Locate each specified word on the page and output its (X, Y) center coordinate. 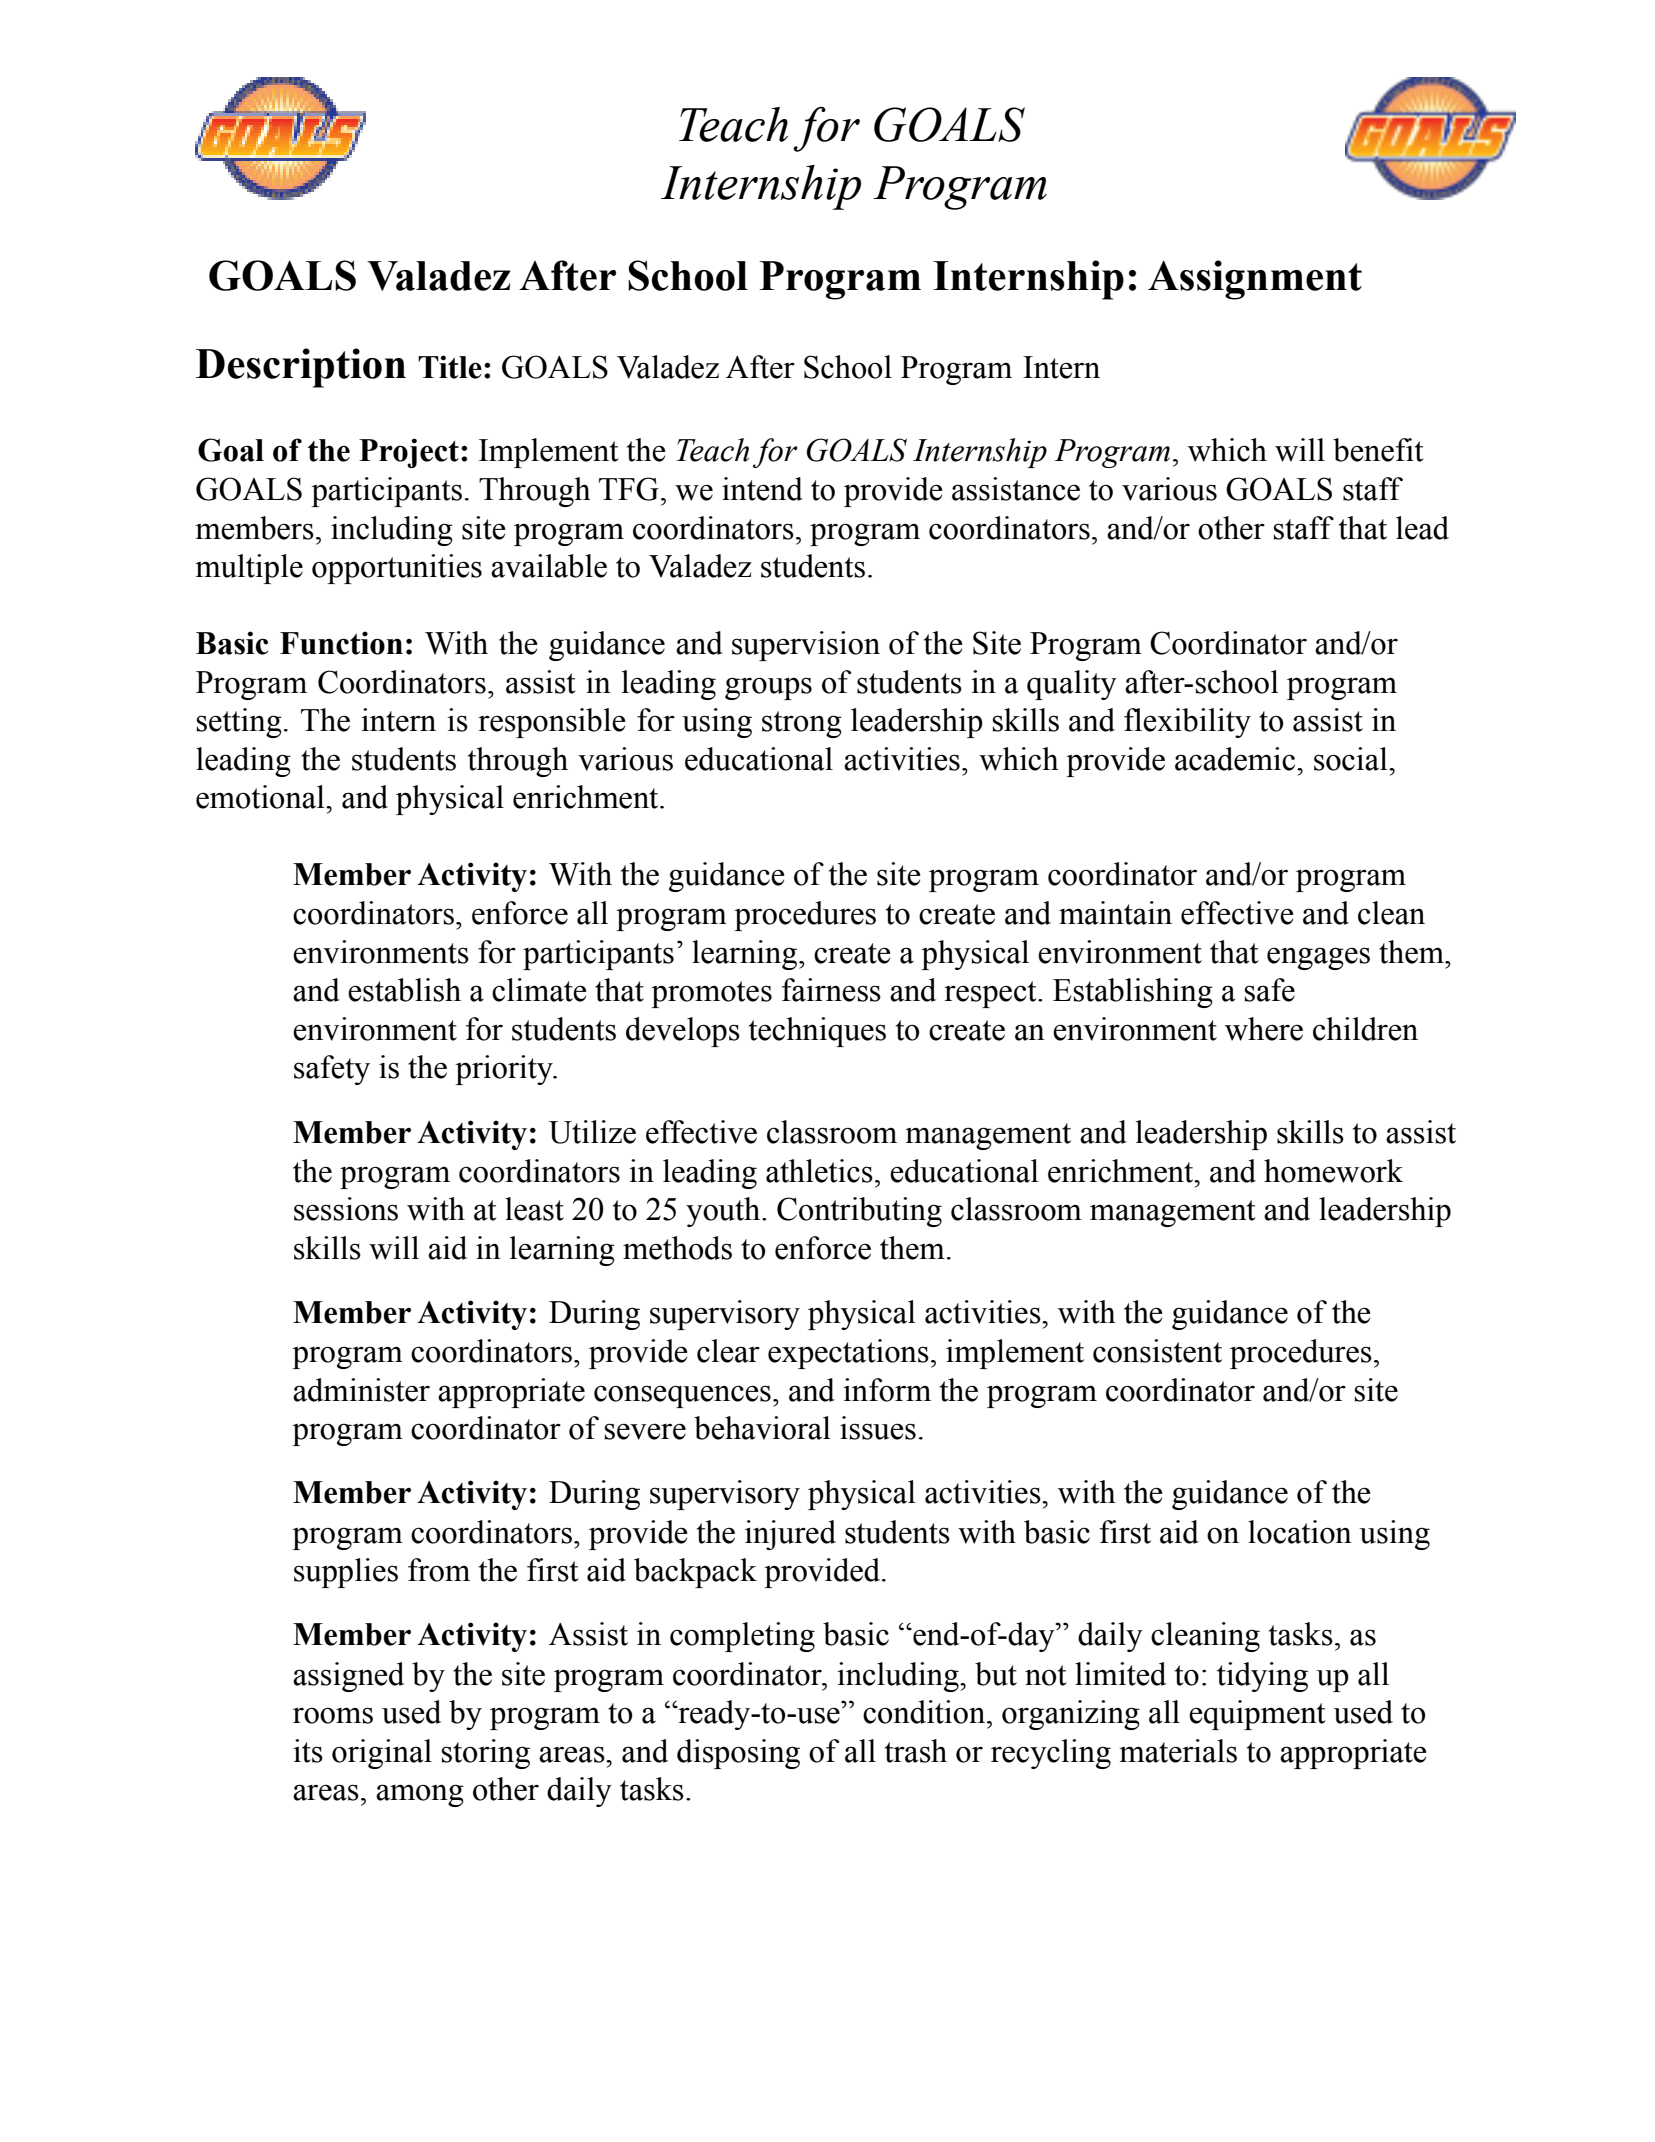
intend (762, 489)
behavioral (762, 1428)
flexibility (1187, 723)
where (1264, 1029)
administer (361, 1390)
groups (768, 688)
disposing (738, 1754)
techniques (817, 1032)
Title (450, 367)
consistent (1157, 1351)
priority (505, 1070)
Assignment (1255, 280)
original (382, 1754)
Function (341, 643)
